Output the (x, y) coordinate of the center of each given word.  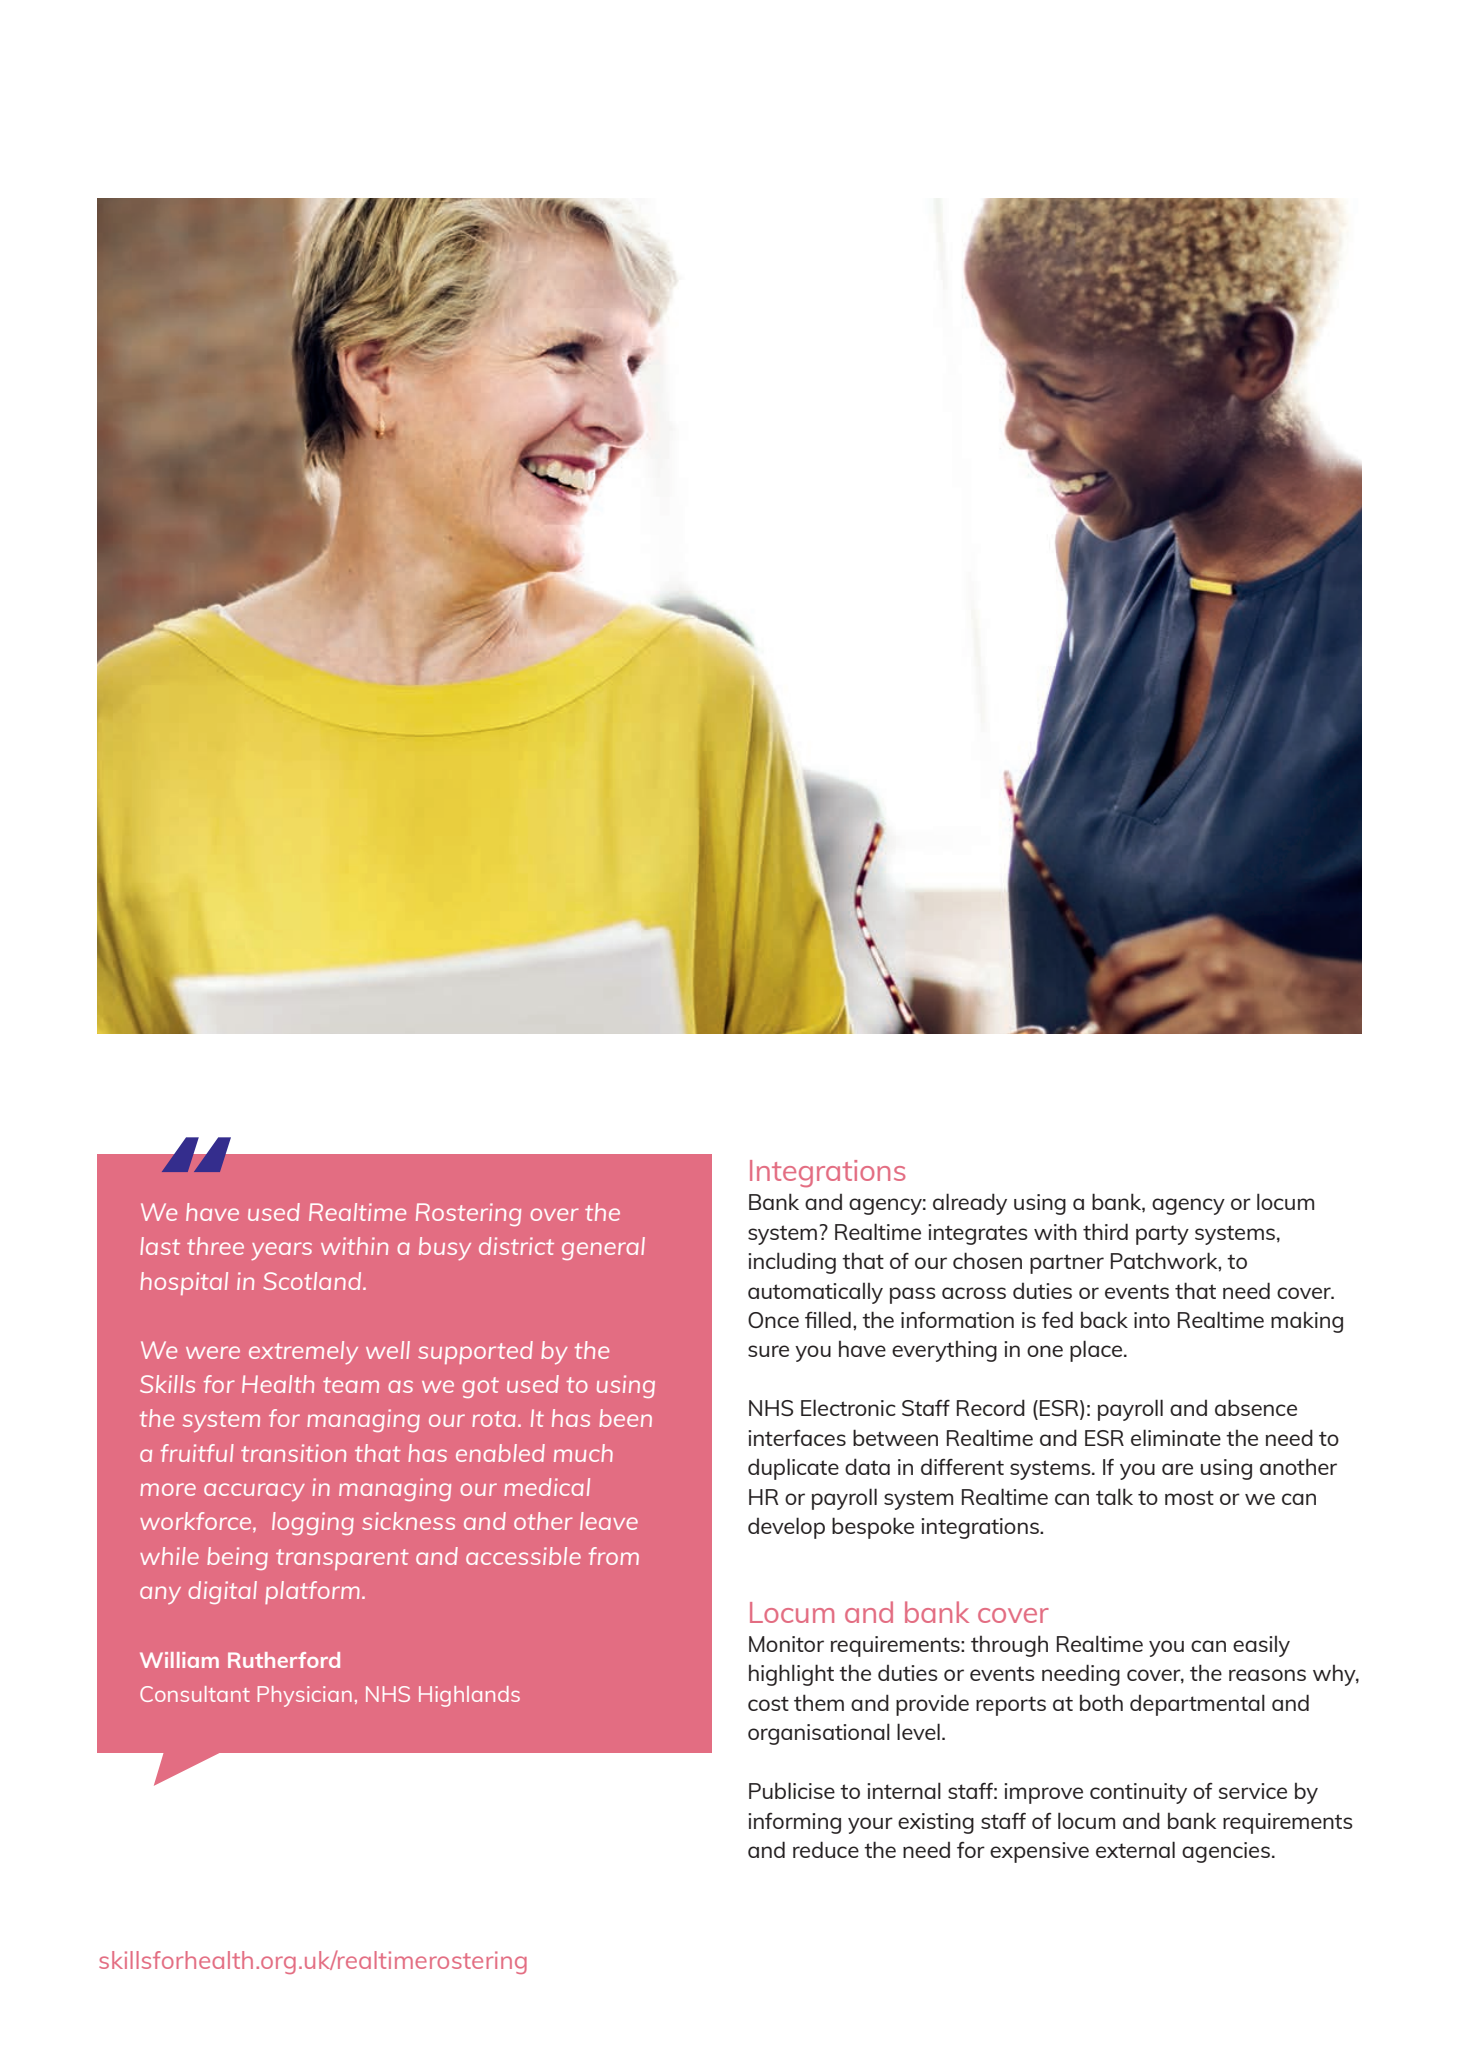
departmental (1197, 1705)
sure (768, 1351)
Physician (305, 1696)
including (792, 1263)
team (351, 1385)
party (1162, 1235)
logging (313, 1523)
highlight (791, 1675)
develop (786, 1528)
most (1189, 1497)
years (281, 1251)
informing (794, 1823)
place (1097, 1351)
